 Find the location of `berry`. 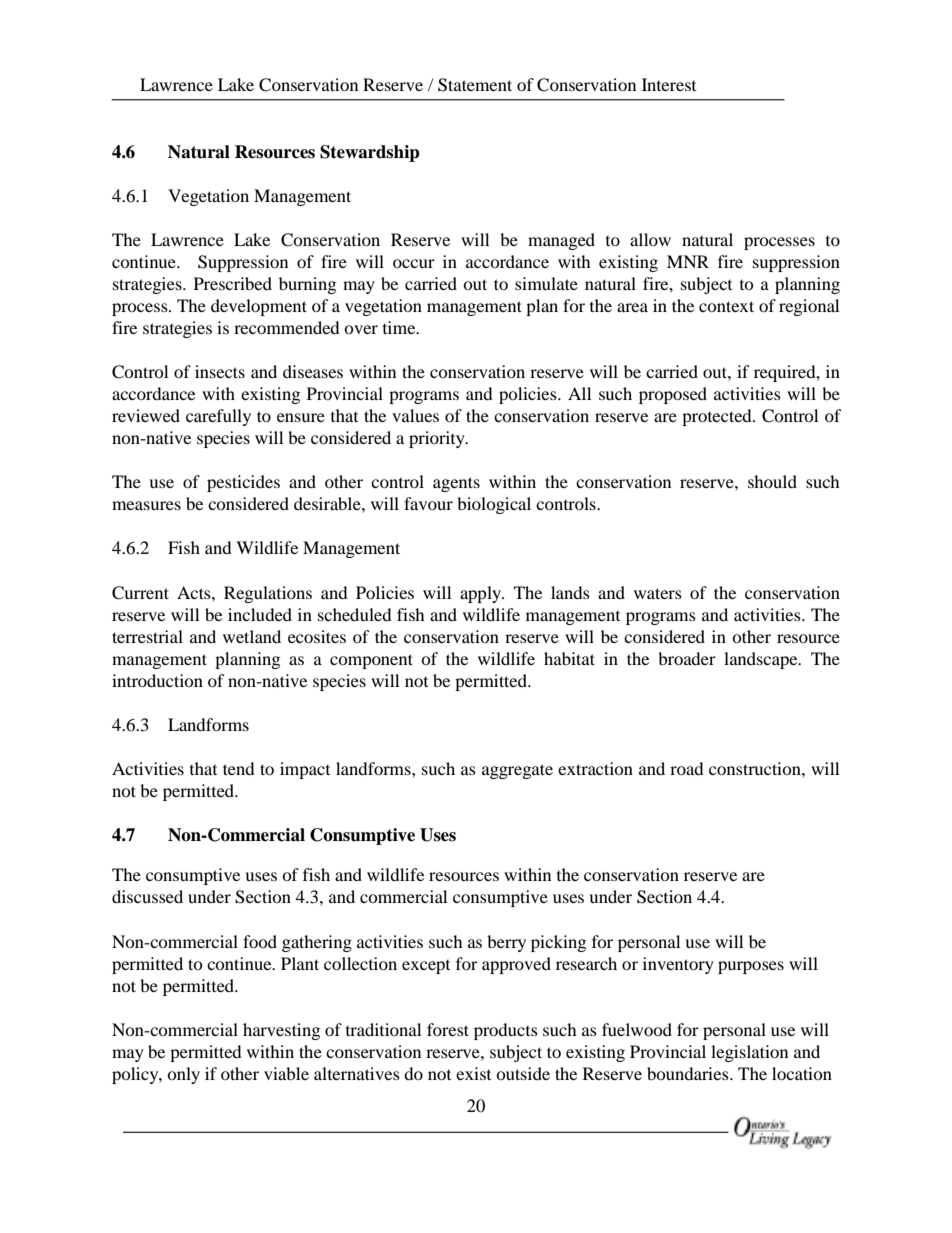

berry is located at coordinates (506, 943).
